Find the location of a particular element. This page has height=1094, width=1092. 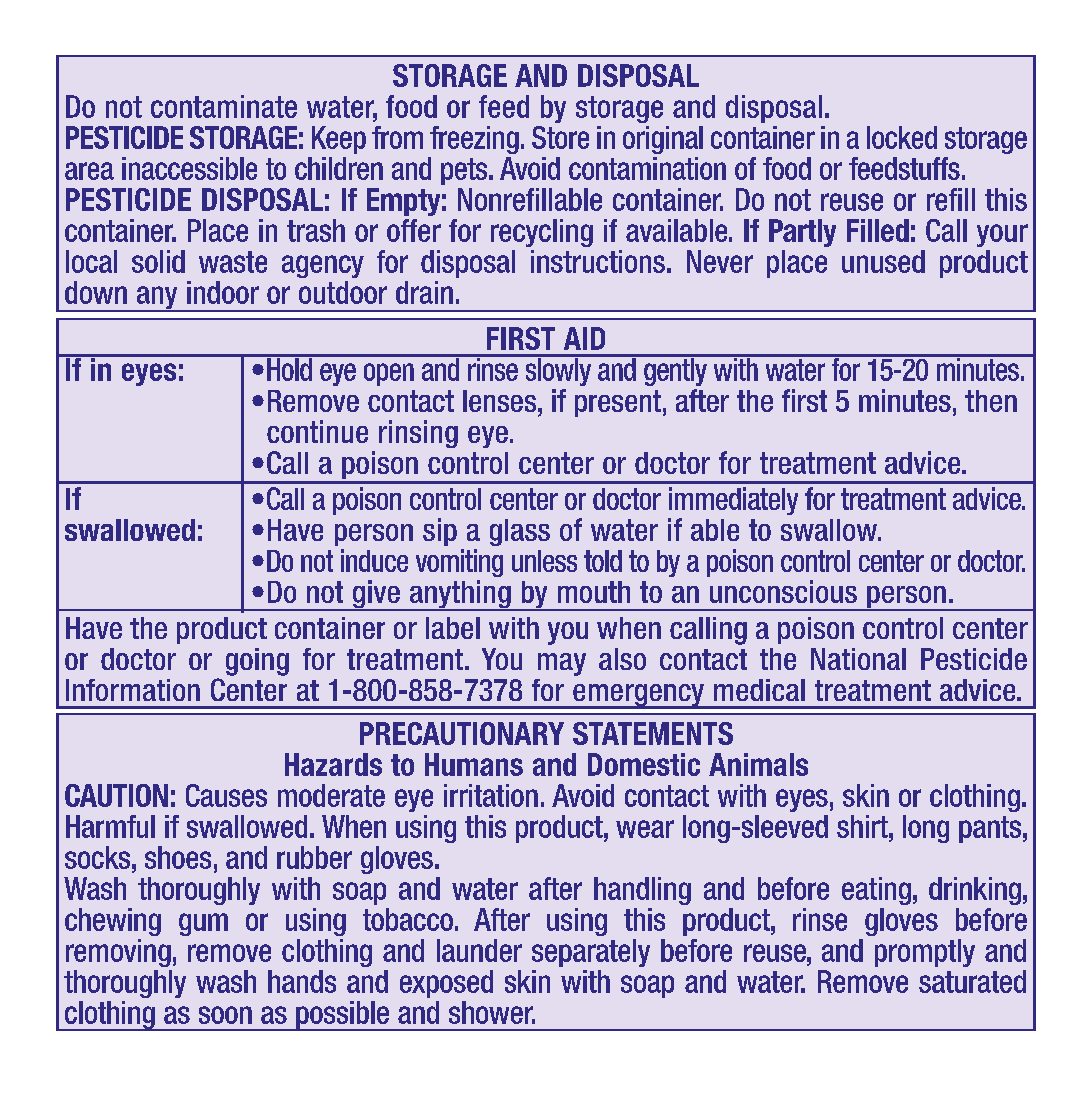

shower is located at coordinates (492, 1012).
